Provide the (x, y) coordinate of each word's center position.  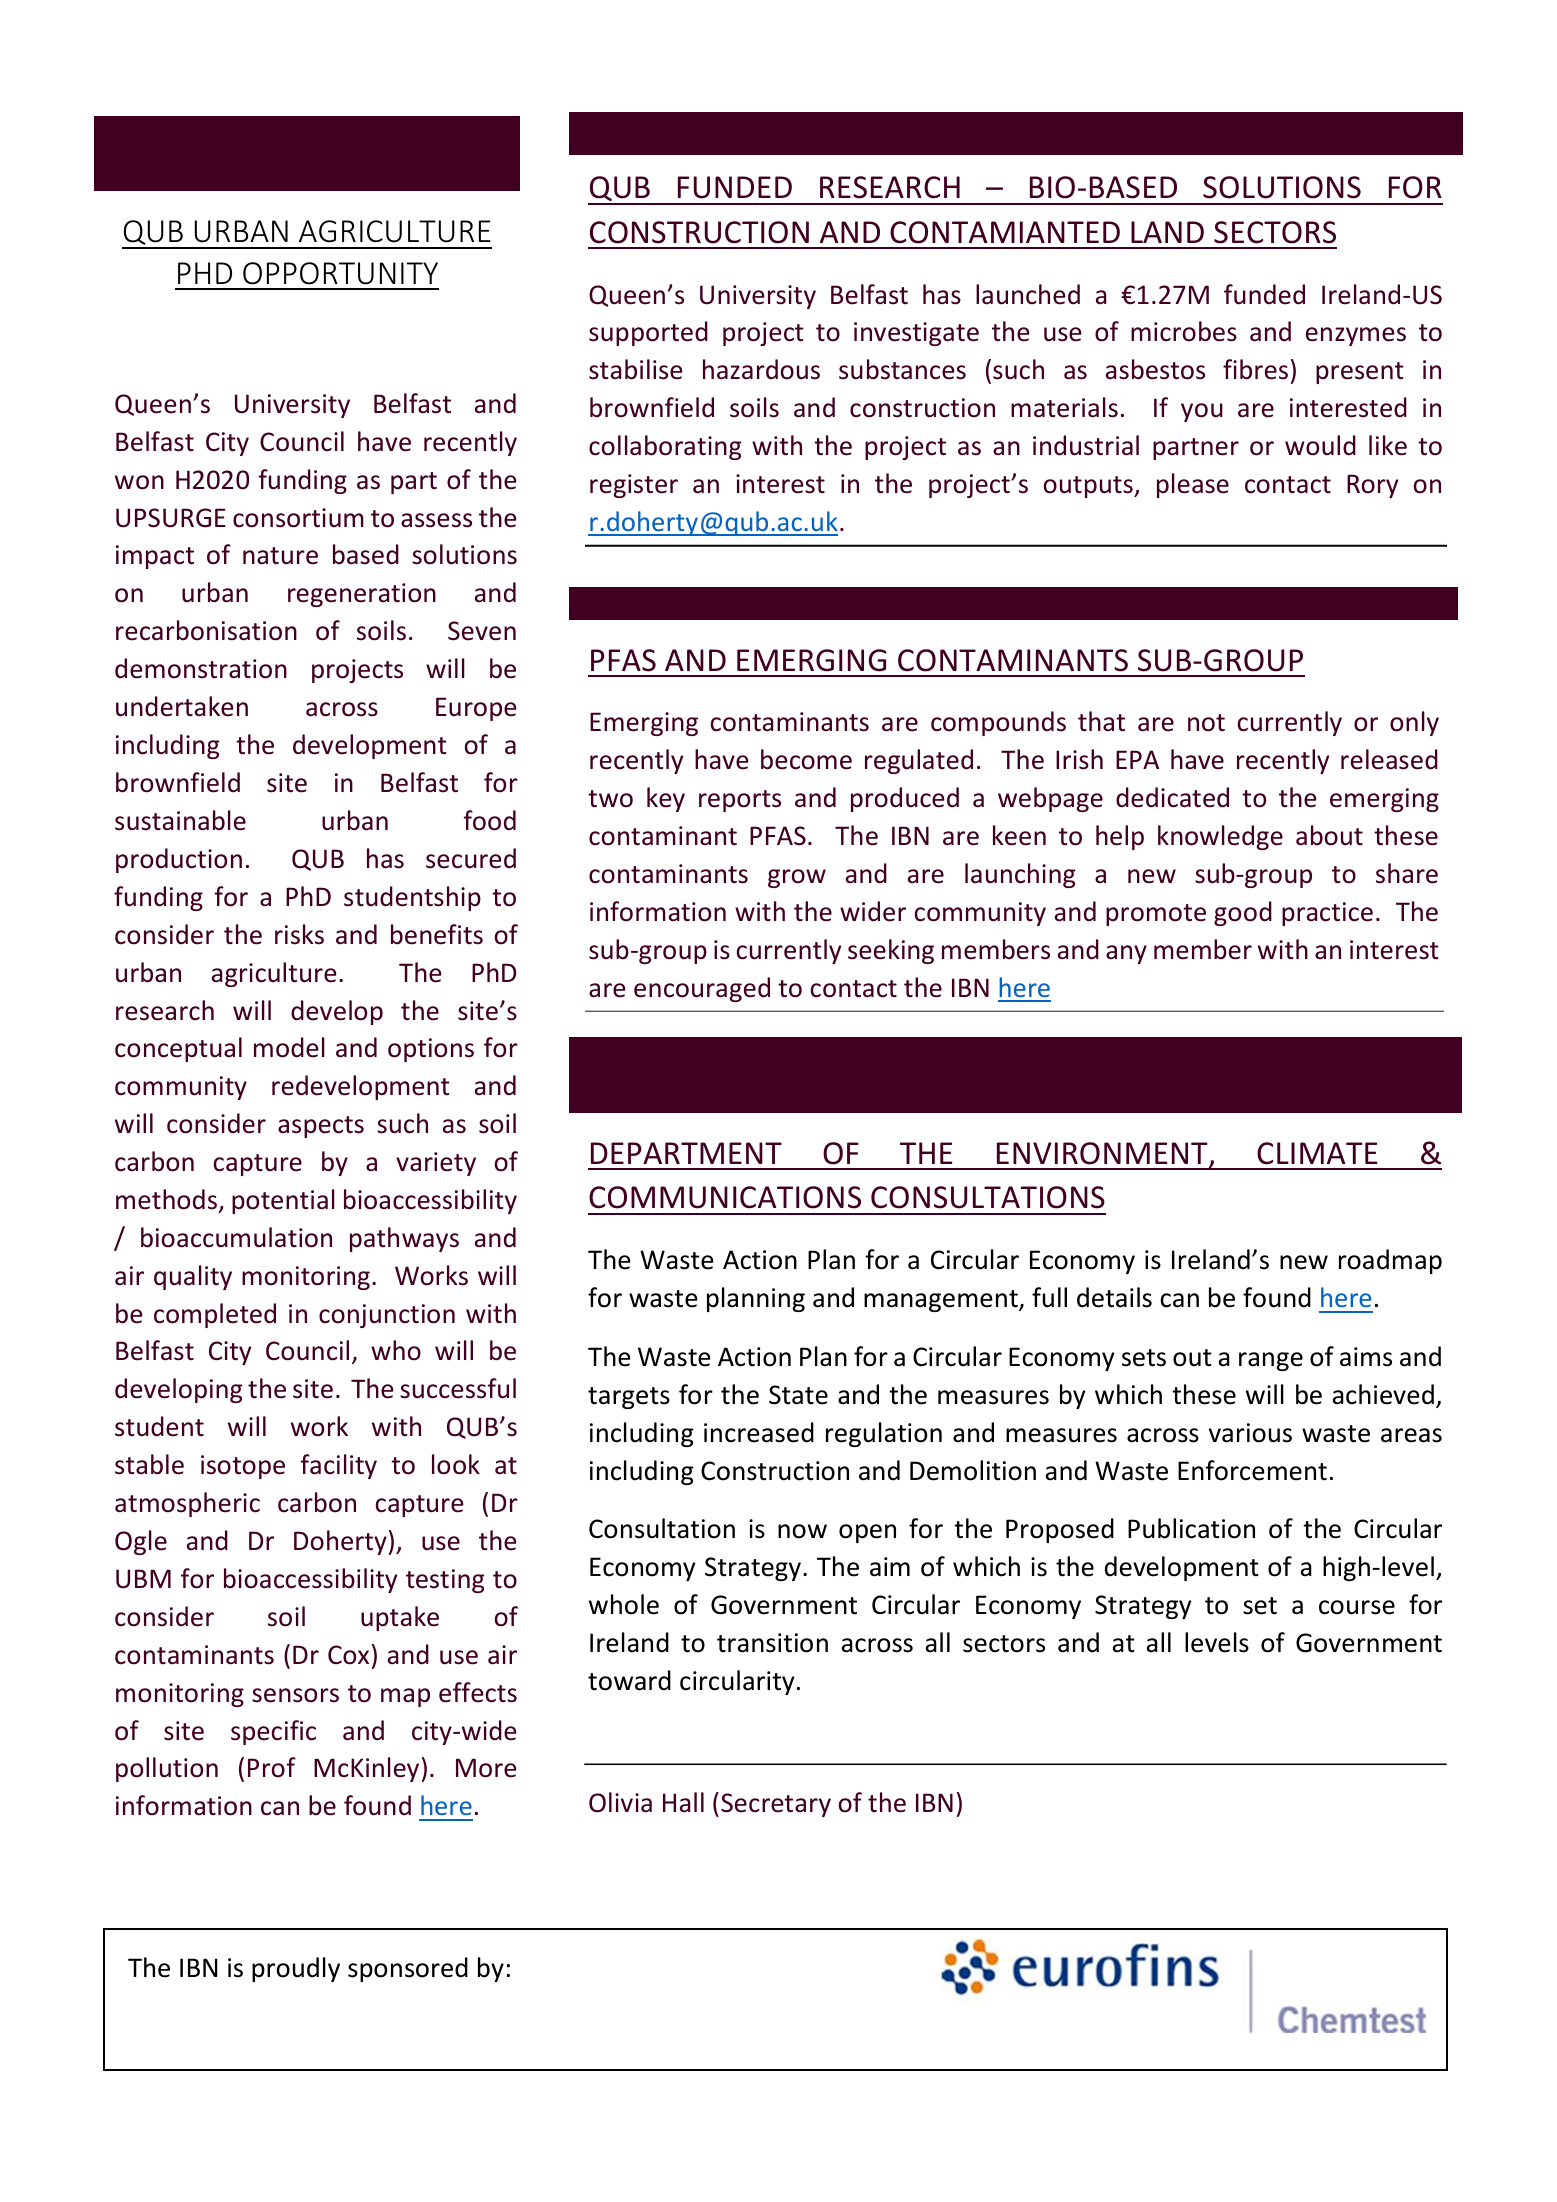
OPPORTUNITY (340, 273)
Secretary (776, 1805)
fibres (1255, 369)
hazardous (761, 369)
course (1357, 1607)
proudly (296, 1969)
